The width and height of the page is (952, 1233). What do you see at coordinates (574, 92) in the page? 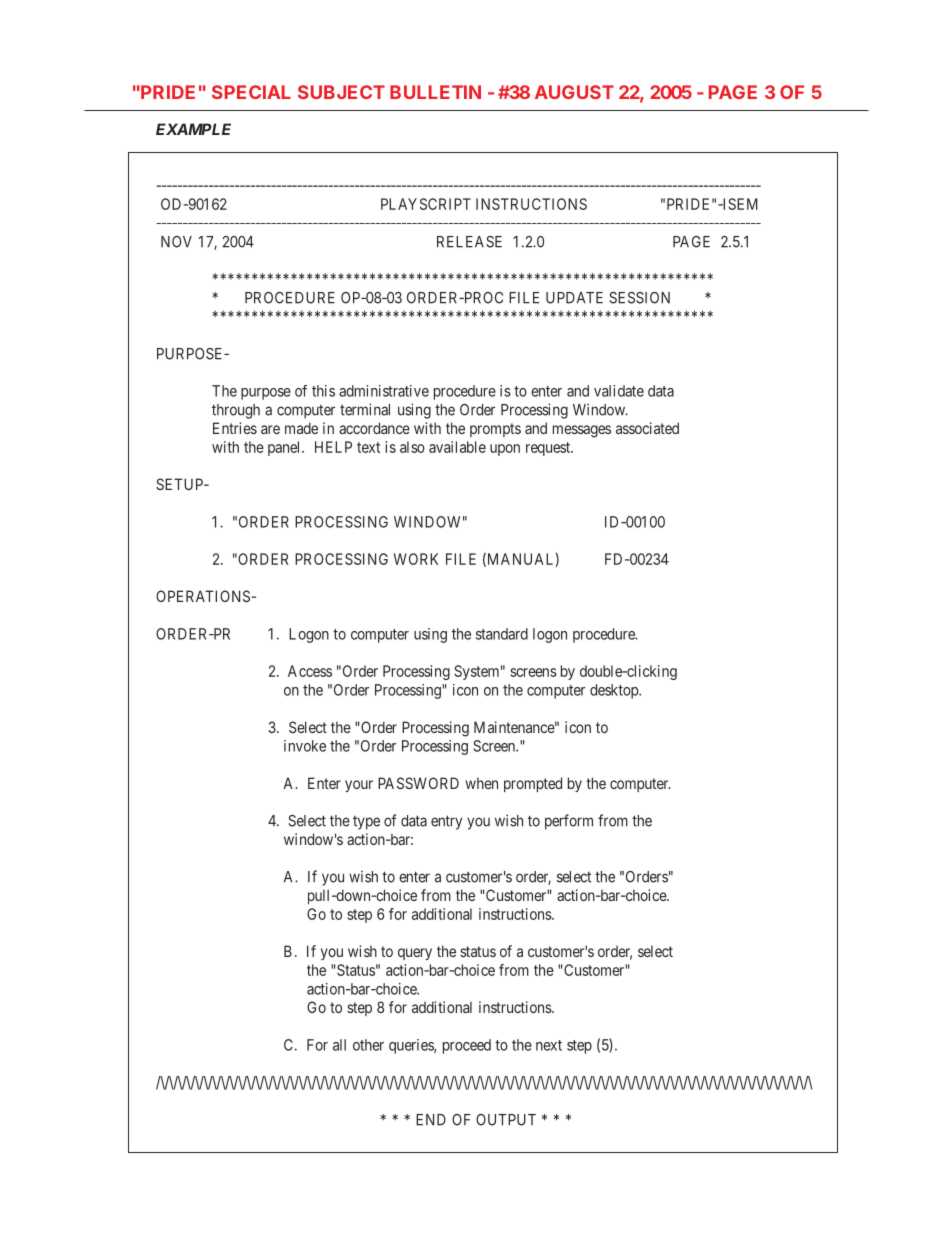
I see `AUGUST` at bounding box center [574, 92].
